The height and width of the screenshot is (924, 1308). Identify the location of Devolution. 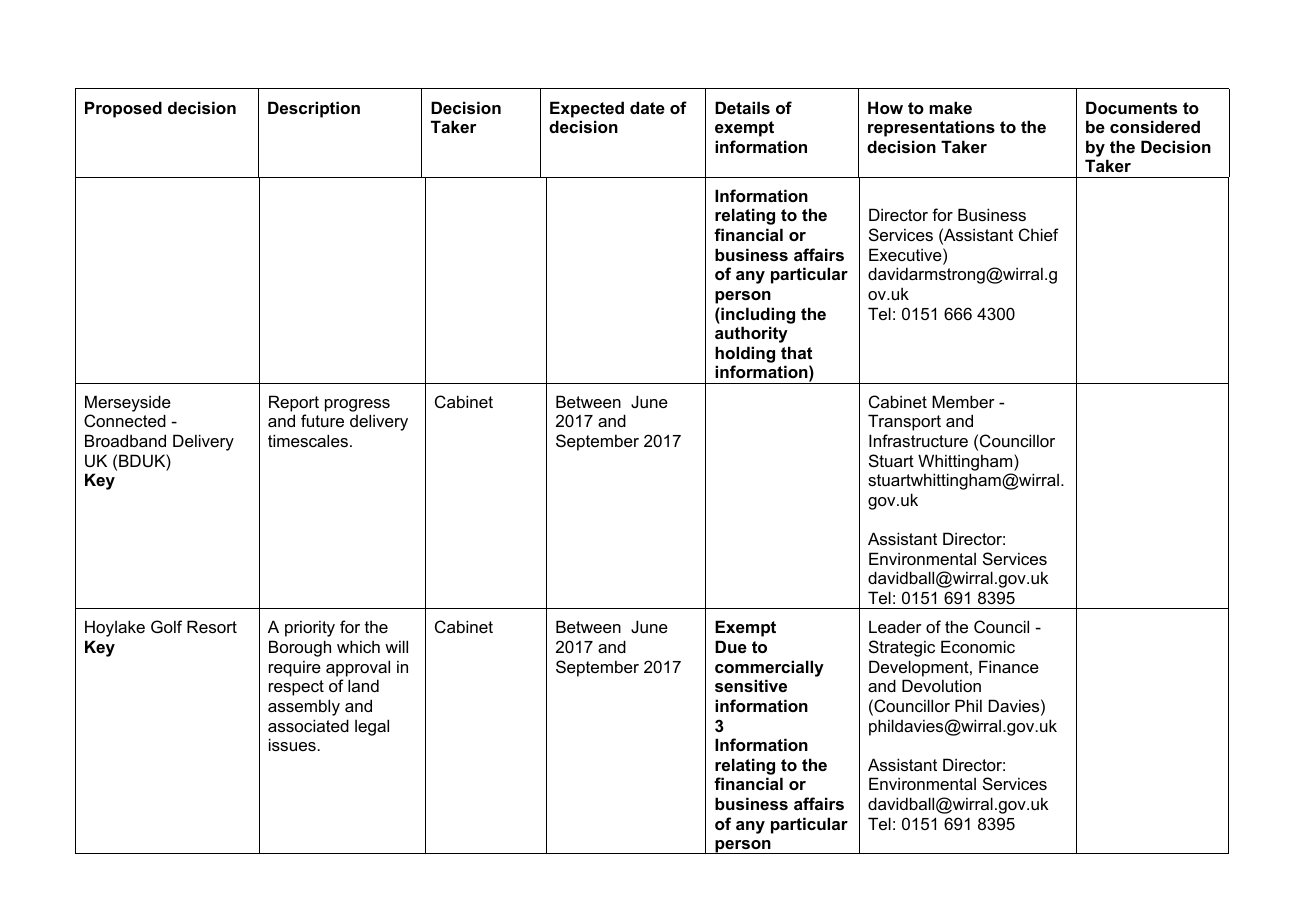
(941, 685).
